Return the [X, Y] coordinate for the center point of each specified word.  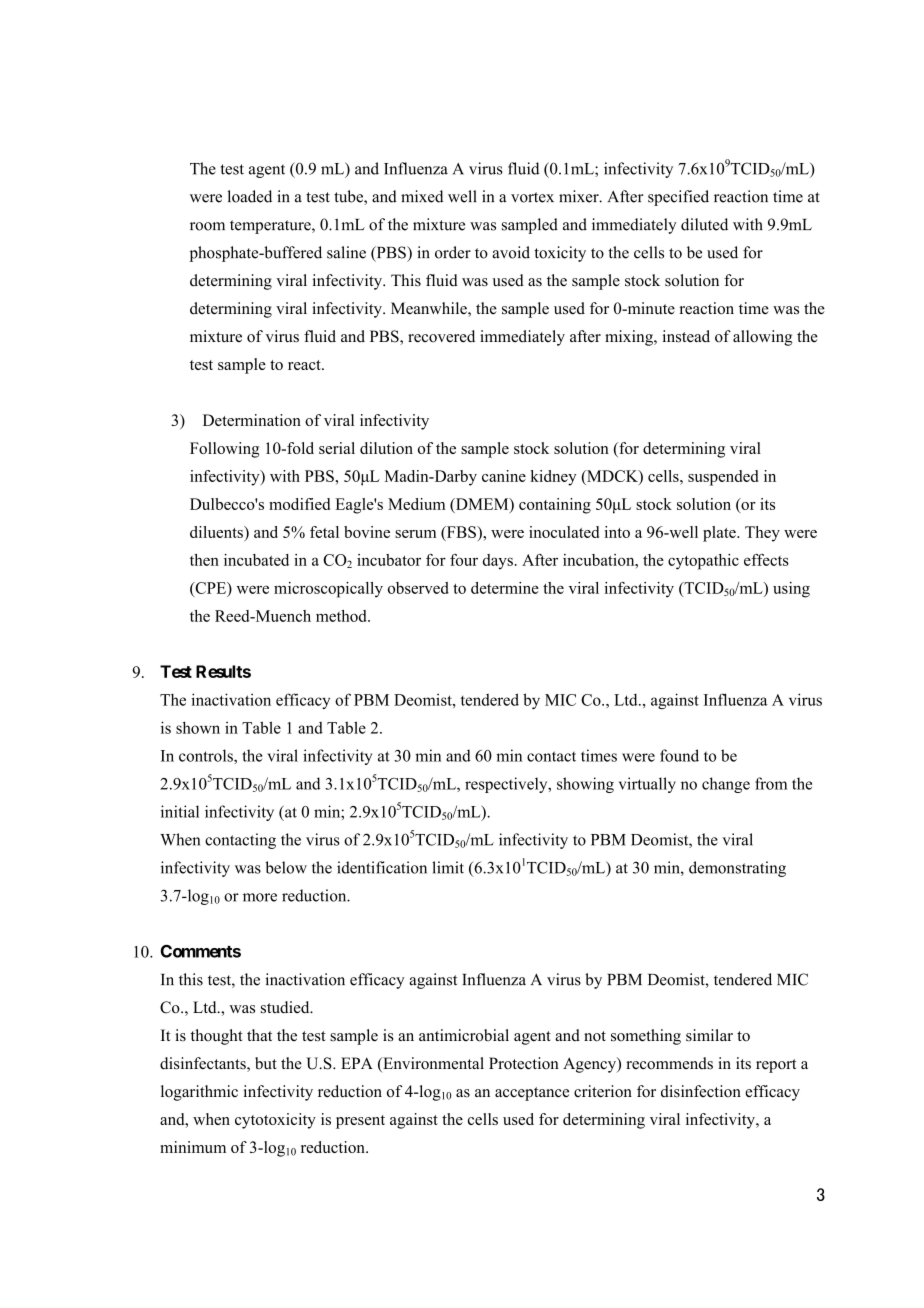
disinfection [701, 1091]
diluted [704, 224]
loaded [249, 196]
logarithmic [199, 1093]
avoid [511, 252]
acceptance [532, 1094]
